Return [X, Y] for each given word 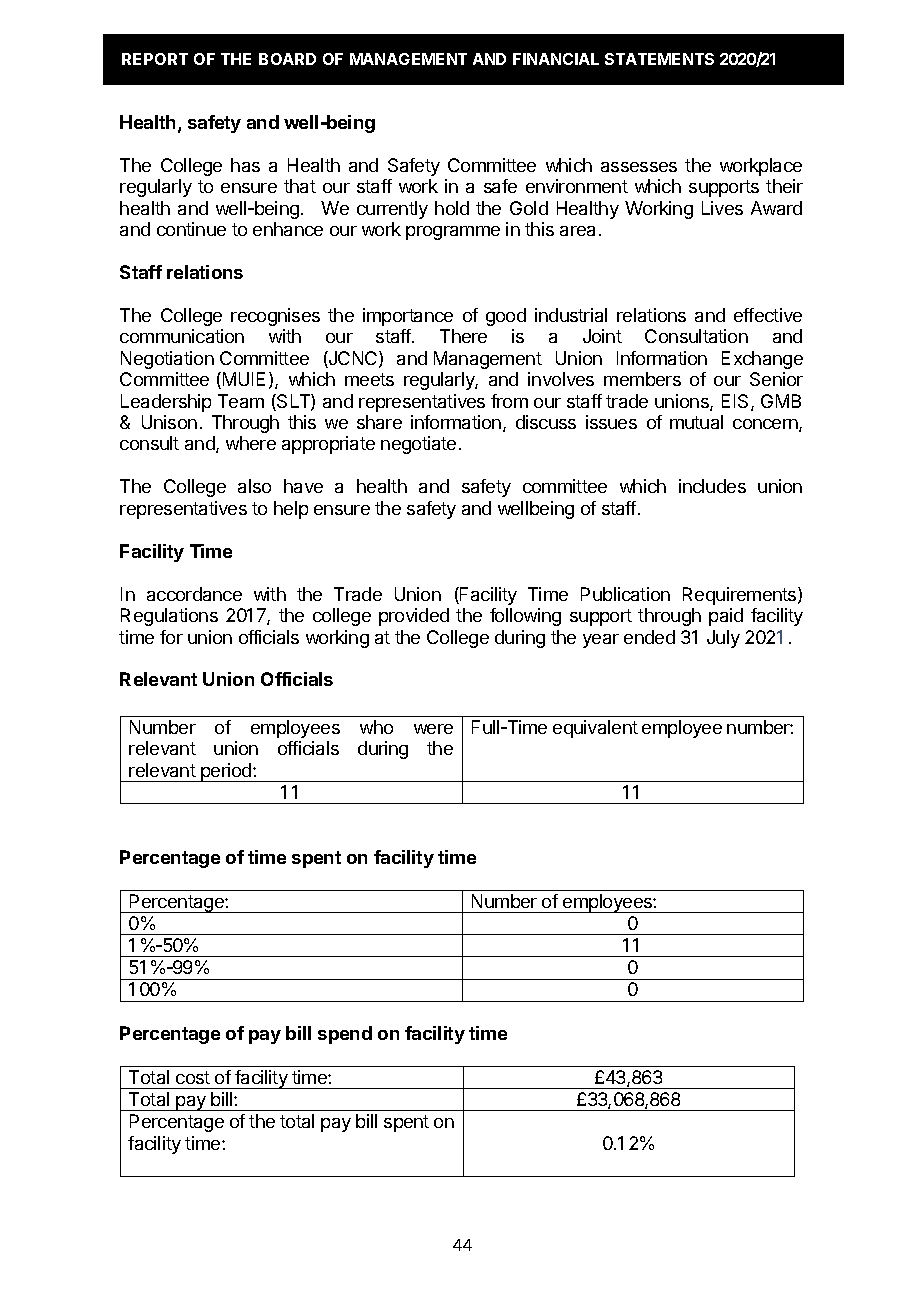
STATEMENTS [659, 59]
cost [193, 1077]
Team [241, 401]
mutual [696, 422]
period [226, 772]
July [723, 639]
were [433, 729]
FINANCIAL [556, 59]
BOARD [287, 59]
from [509, 401]
